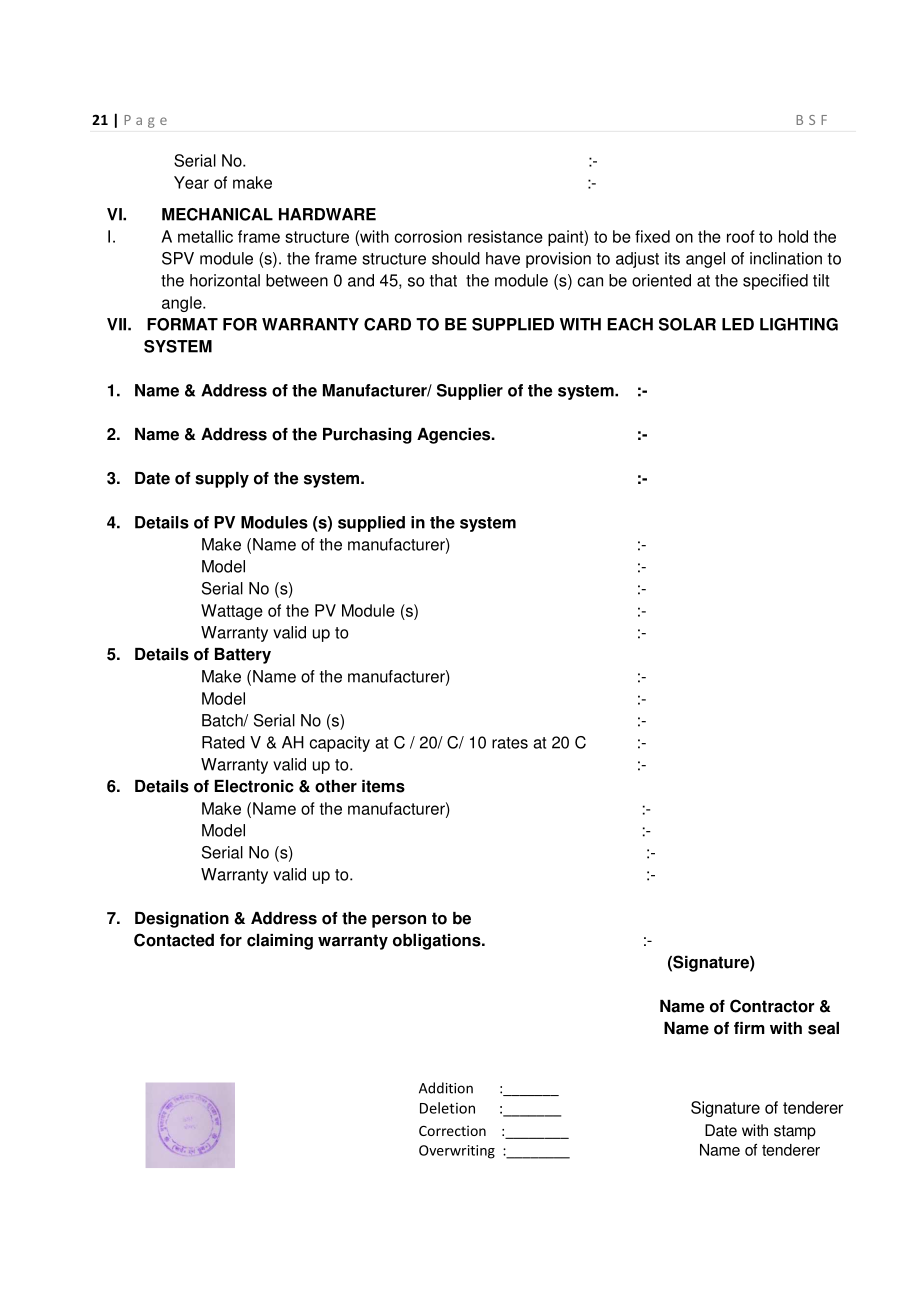 Image resolution: width=924 pixels, height=1308 pixels. Describe the element at coordinates (741, 236) in the document. I see `roof` at that location.
